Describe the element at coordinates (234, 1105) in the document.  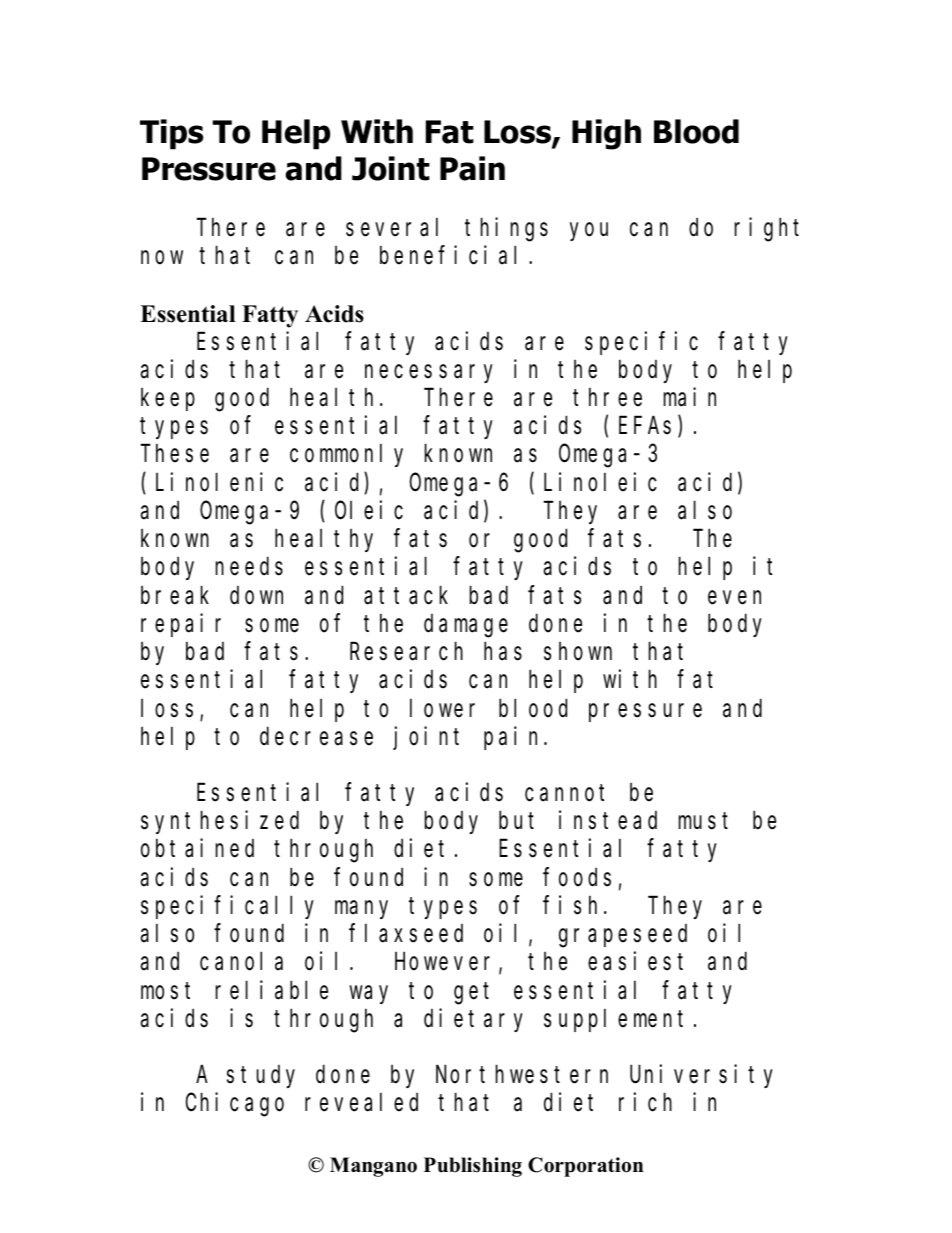
I see `Chicago` at that location.
